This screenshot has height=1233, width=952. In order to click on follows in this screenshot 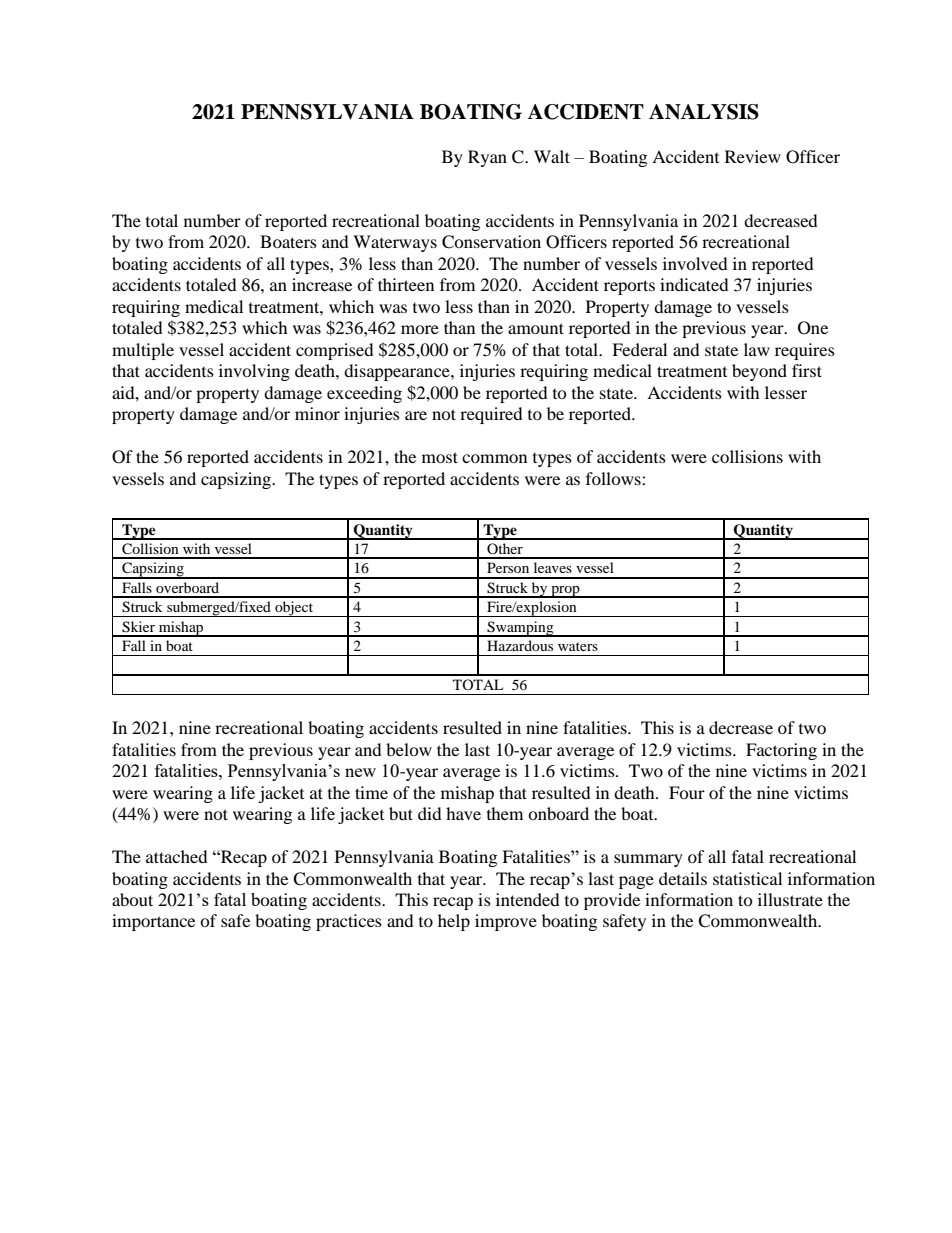, I will do `click(614, 478)`.
